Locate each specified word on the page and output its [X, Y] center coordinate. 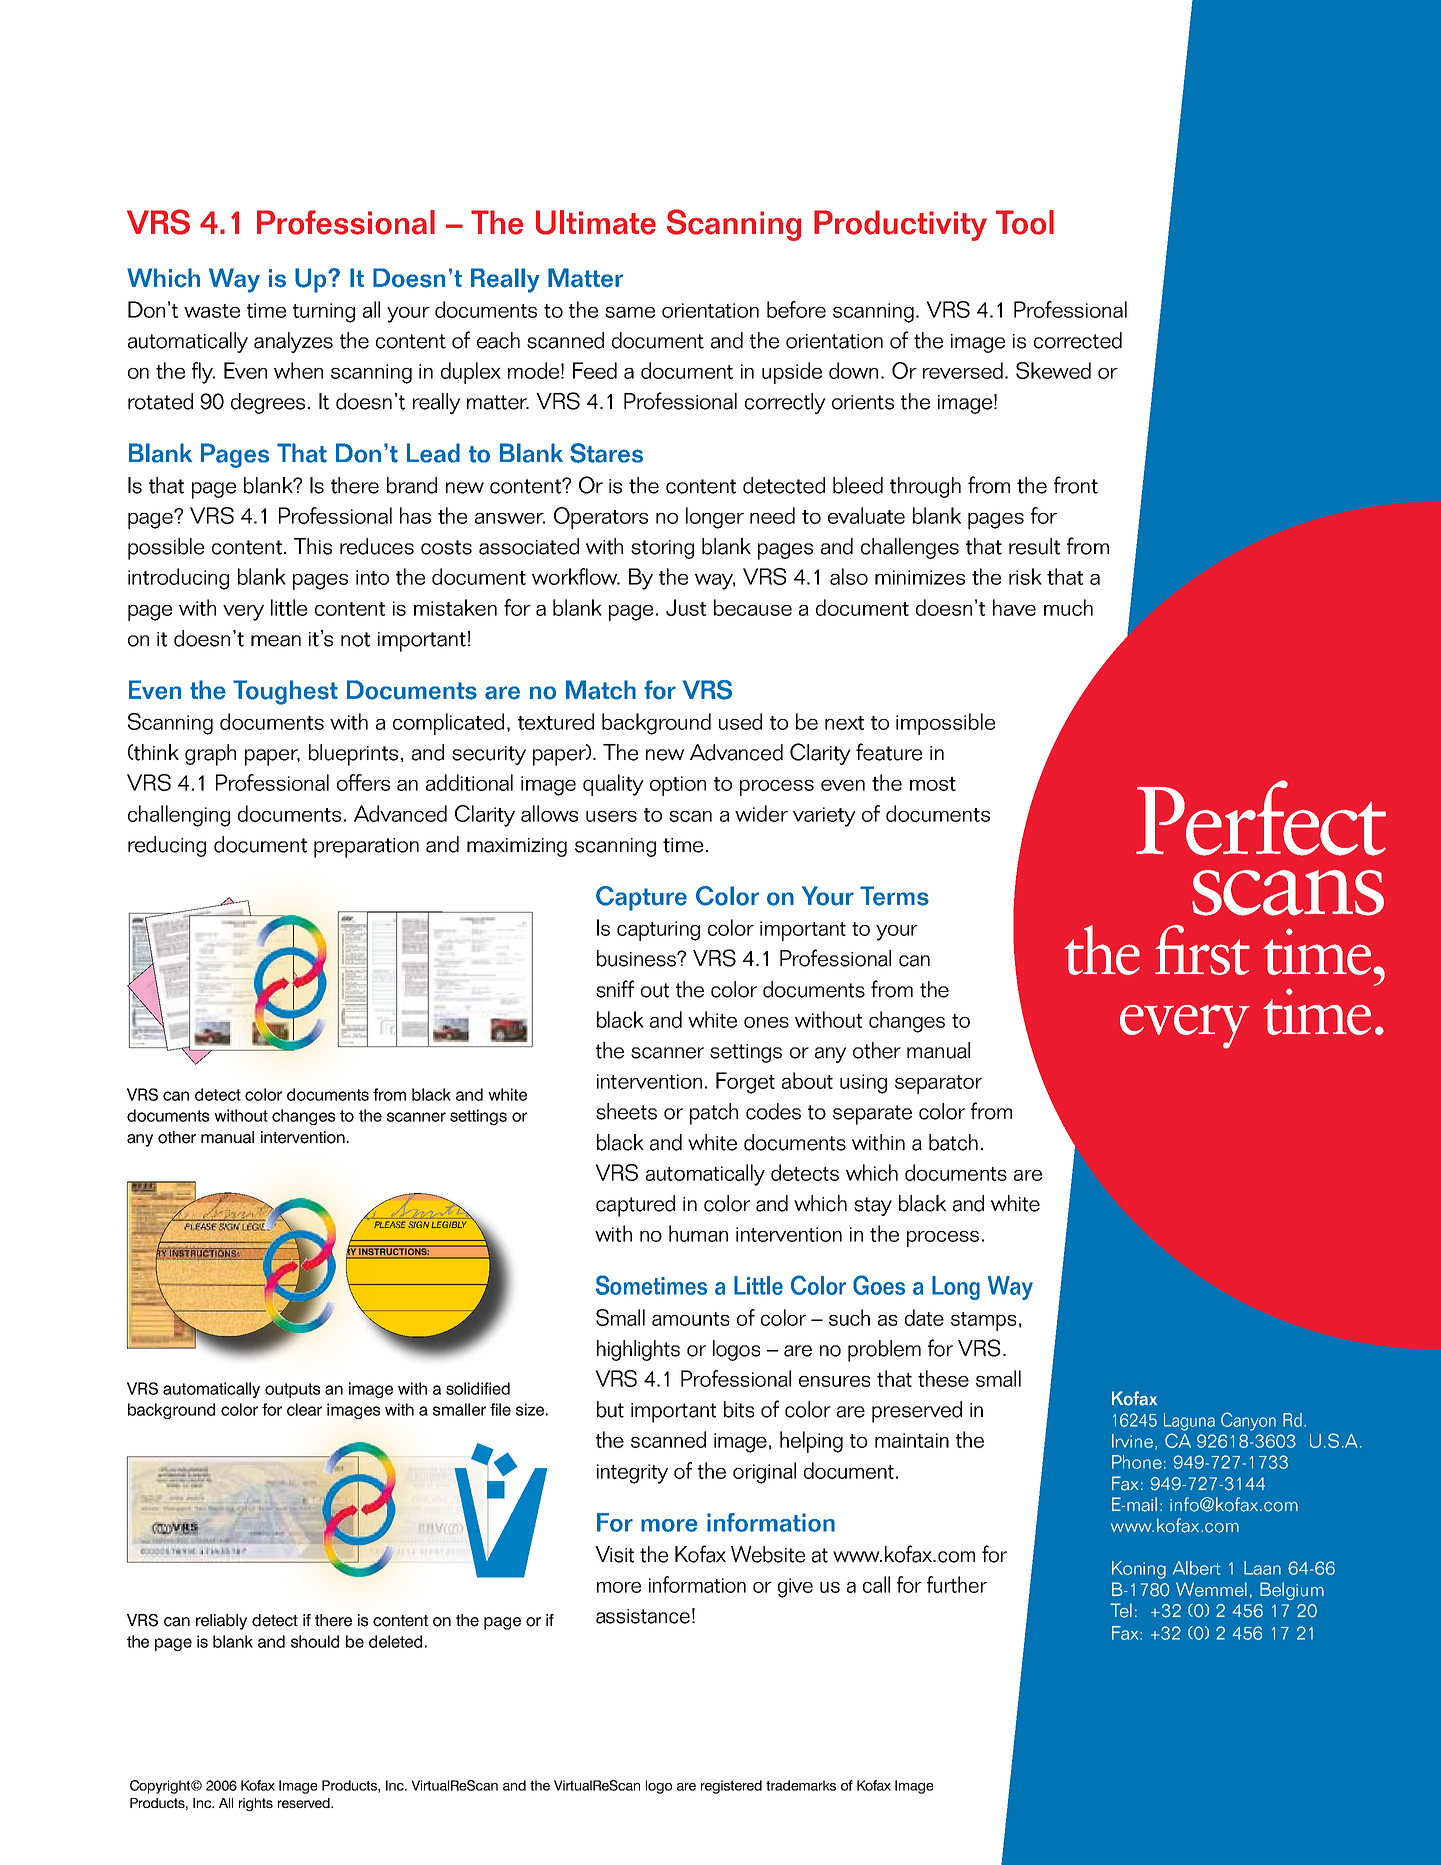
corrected [1078, 340]
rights [256, 1804]
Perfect [1261, 818]
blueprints [353, 755]
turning [324, 313]
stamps [983, 1321]
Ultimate [596, 222]
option [678, 786]
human [698, 1233]
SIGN [418, 1224]
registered [731, 1787]
